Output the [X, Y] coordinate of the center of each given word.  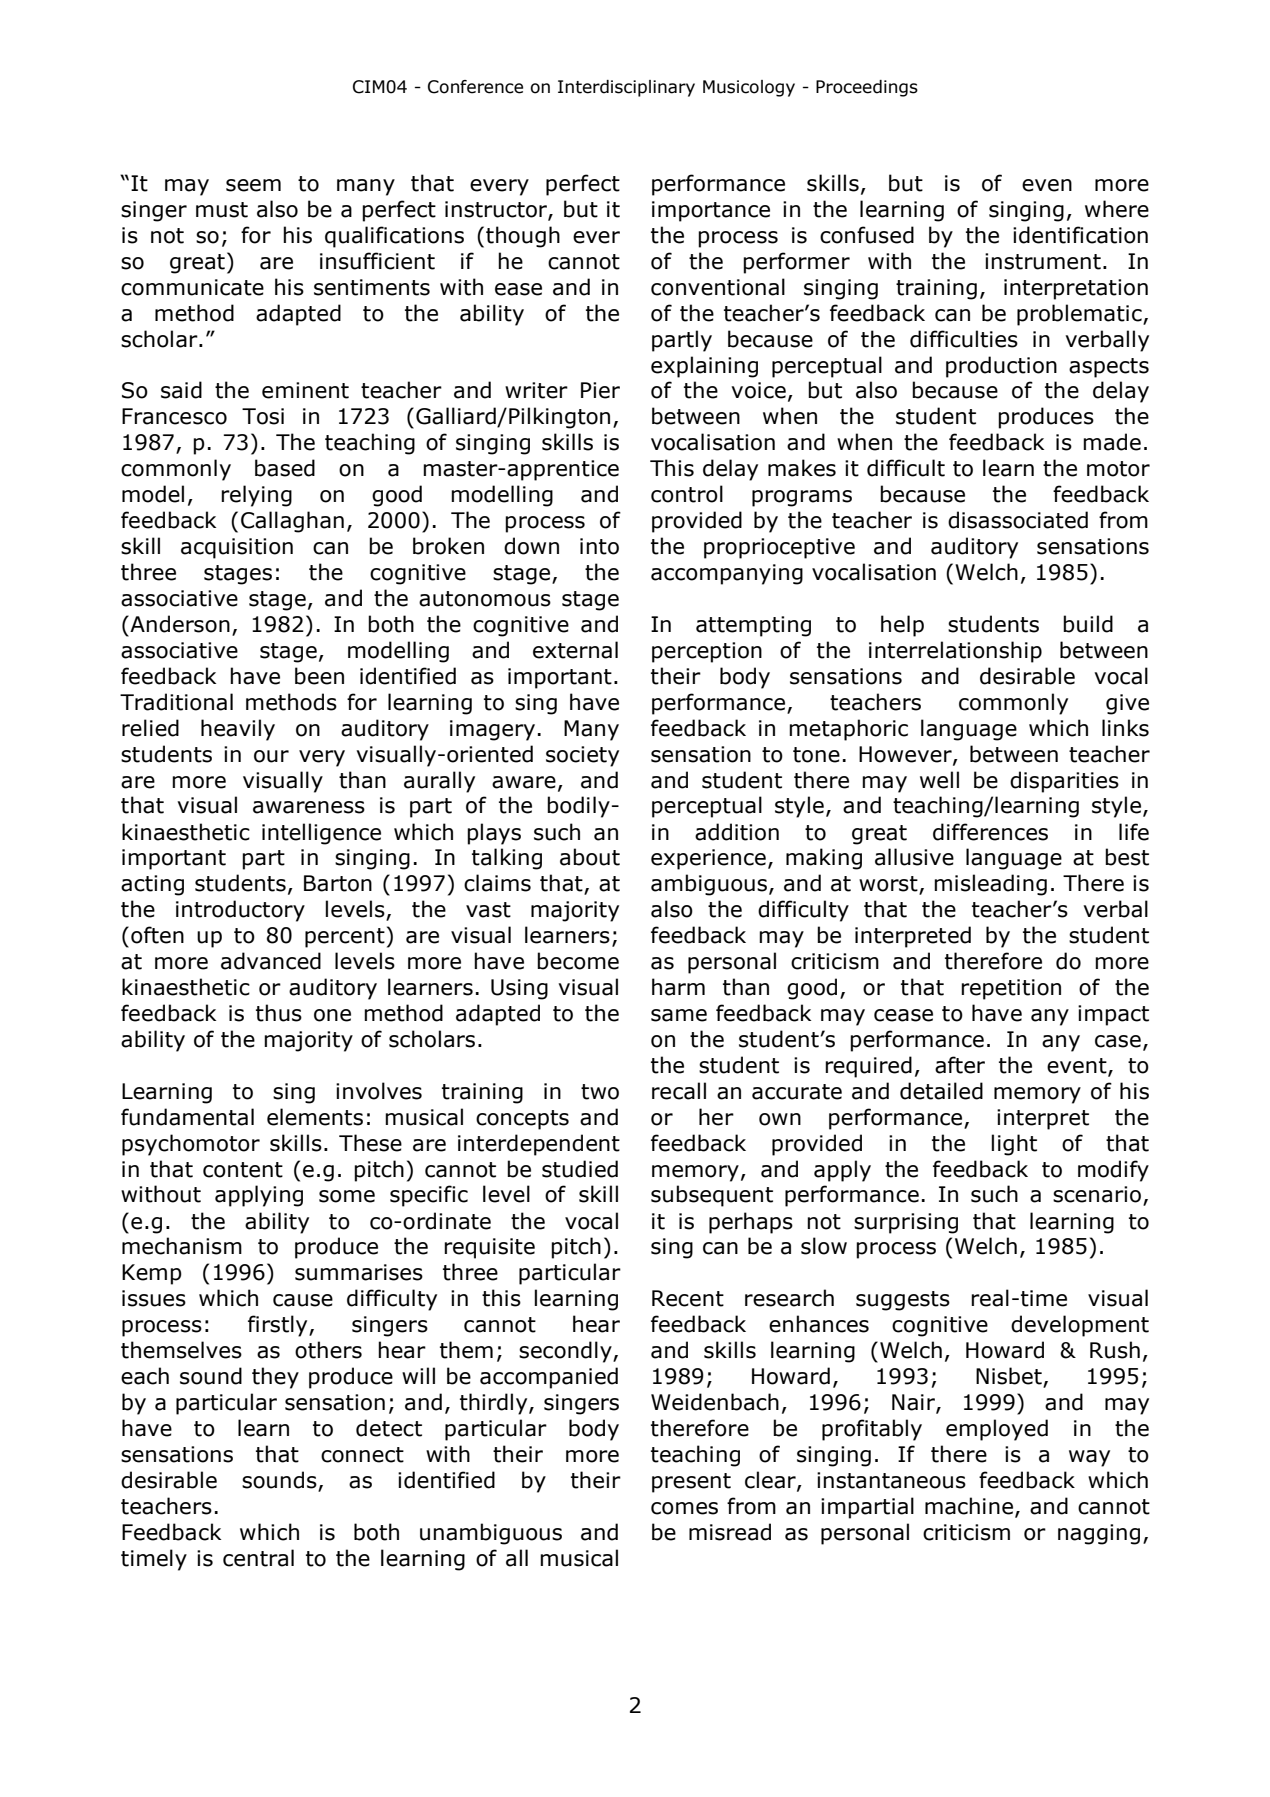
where [1117, 209]
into [599, 546]
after [960, 1065]
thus [279, 1013]
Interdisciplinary [626, 88]
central [258, 1558]
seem [253, 185]
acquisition [237, 548]
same [679, 1015]
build [1088, 624]
